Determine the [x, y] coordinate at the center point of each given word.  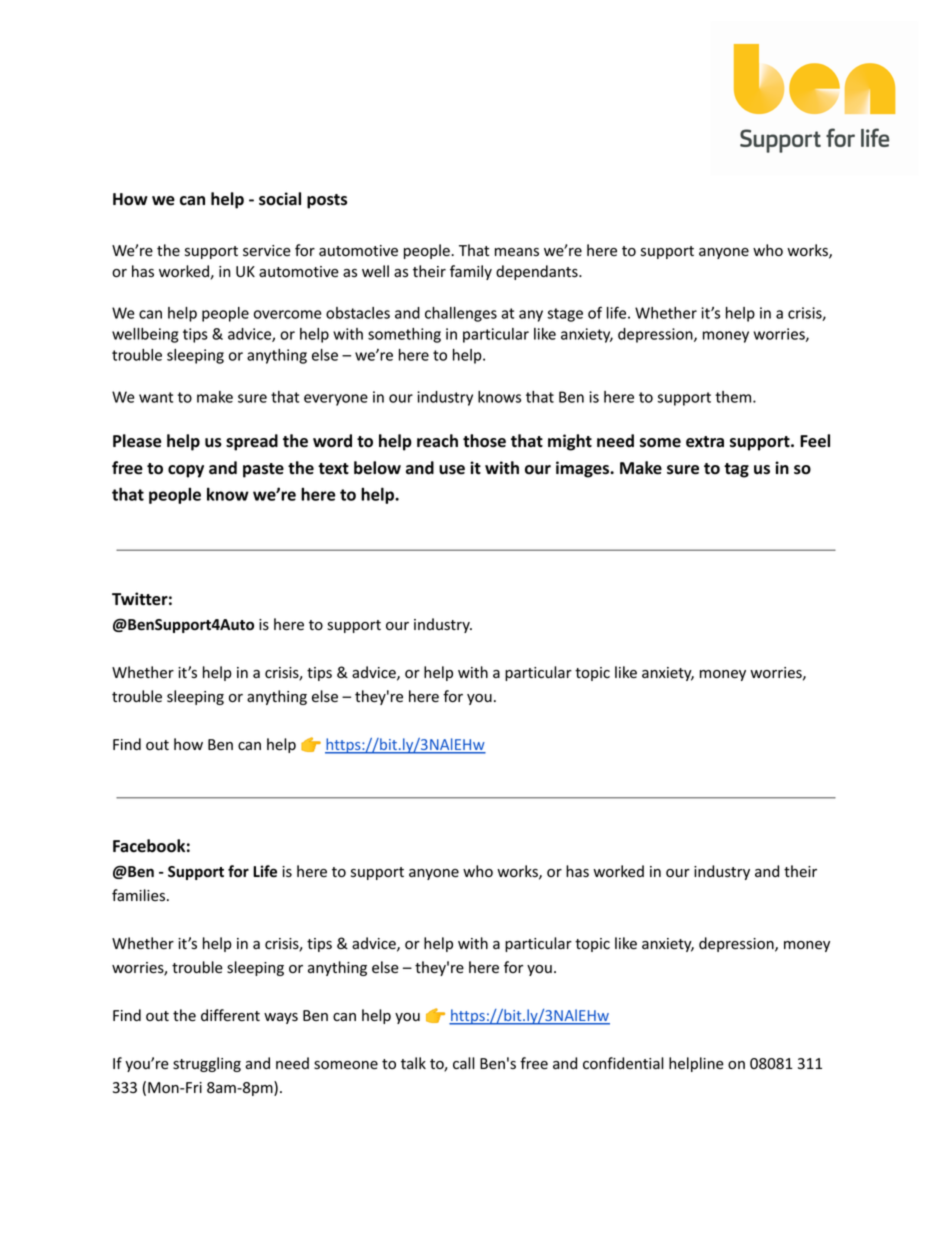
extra [705, 442]
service [267, 251]
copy [186, 471]
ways [281, 1018]
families [138, 895]
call [464, 1063]
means [517, 252]
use [452, 470]
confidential [623, 1063]
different [230, 1015]
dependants [538, 272]
